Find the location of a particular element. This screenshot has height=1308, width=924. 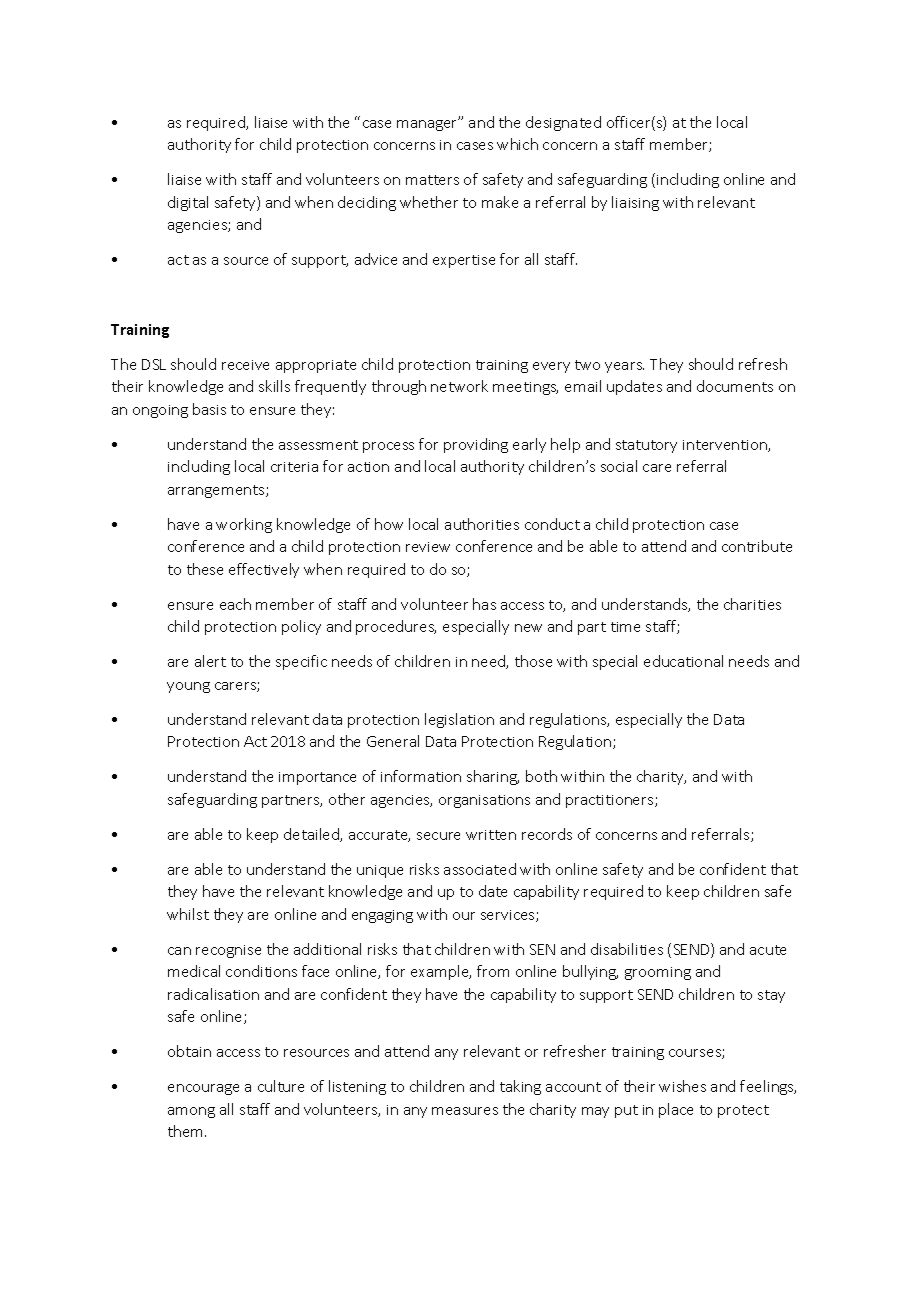

educational is located at coordinates (683, 661).
